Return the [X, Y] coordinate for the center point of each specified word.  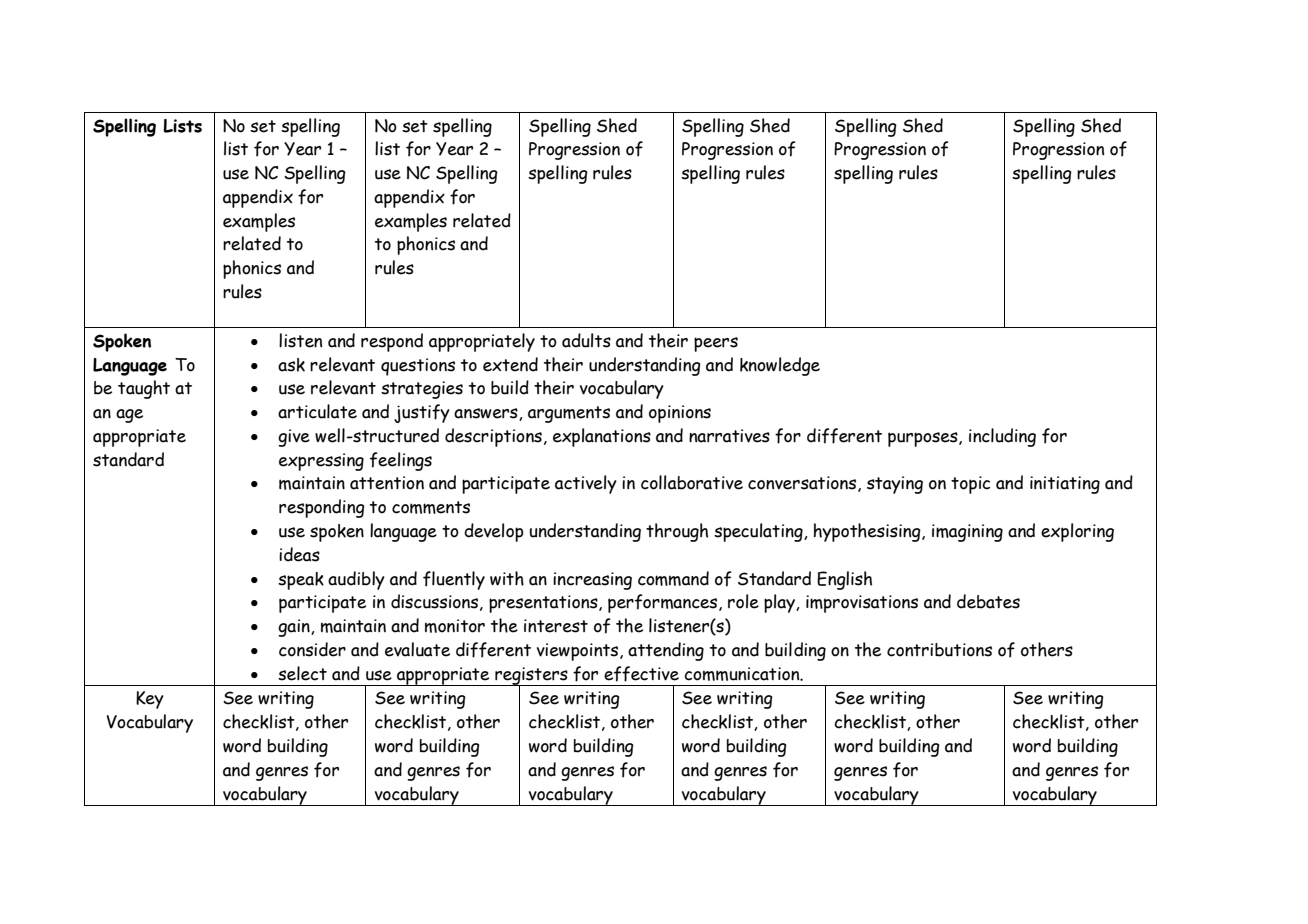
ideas [299, 554]
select [302, 673]
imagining [967, 533]
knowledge [780, 366]
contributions [939, 650]
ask [291, 365]
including [1002, 437]
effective [641, 674]
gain [295, 628]
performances [664, 603]
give [294, 438]
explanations [602, 437]
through [677, 532]
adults [586, 340]
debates [988, 601]
